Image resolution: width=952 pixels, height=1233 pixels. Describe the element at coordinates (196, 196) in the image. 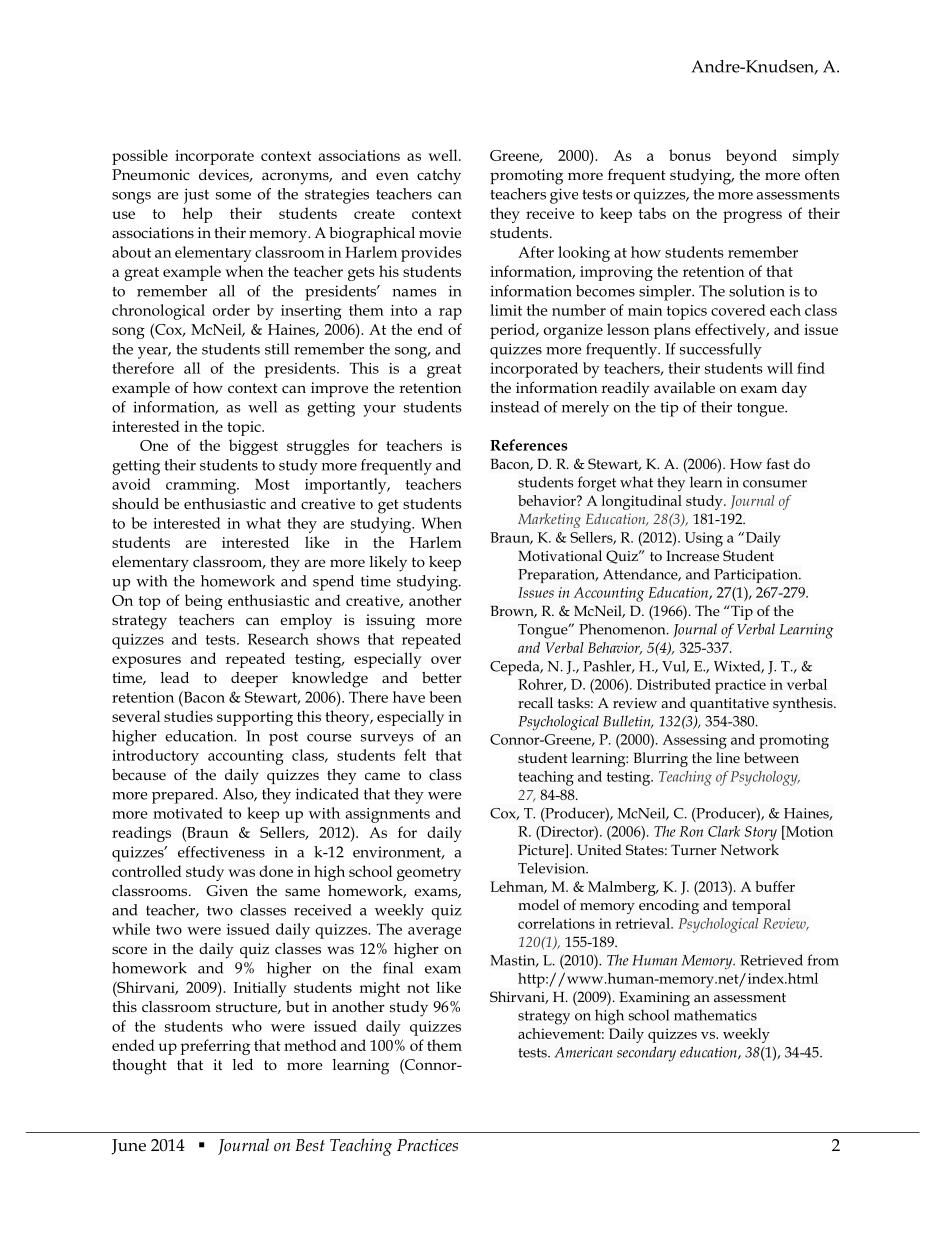

I see `just` at that location.
